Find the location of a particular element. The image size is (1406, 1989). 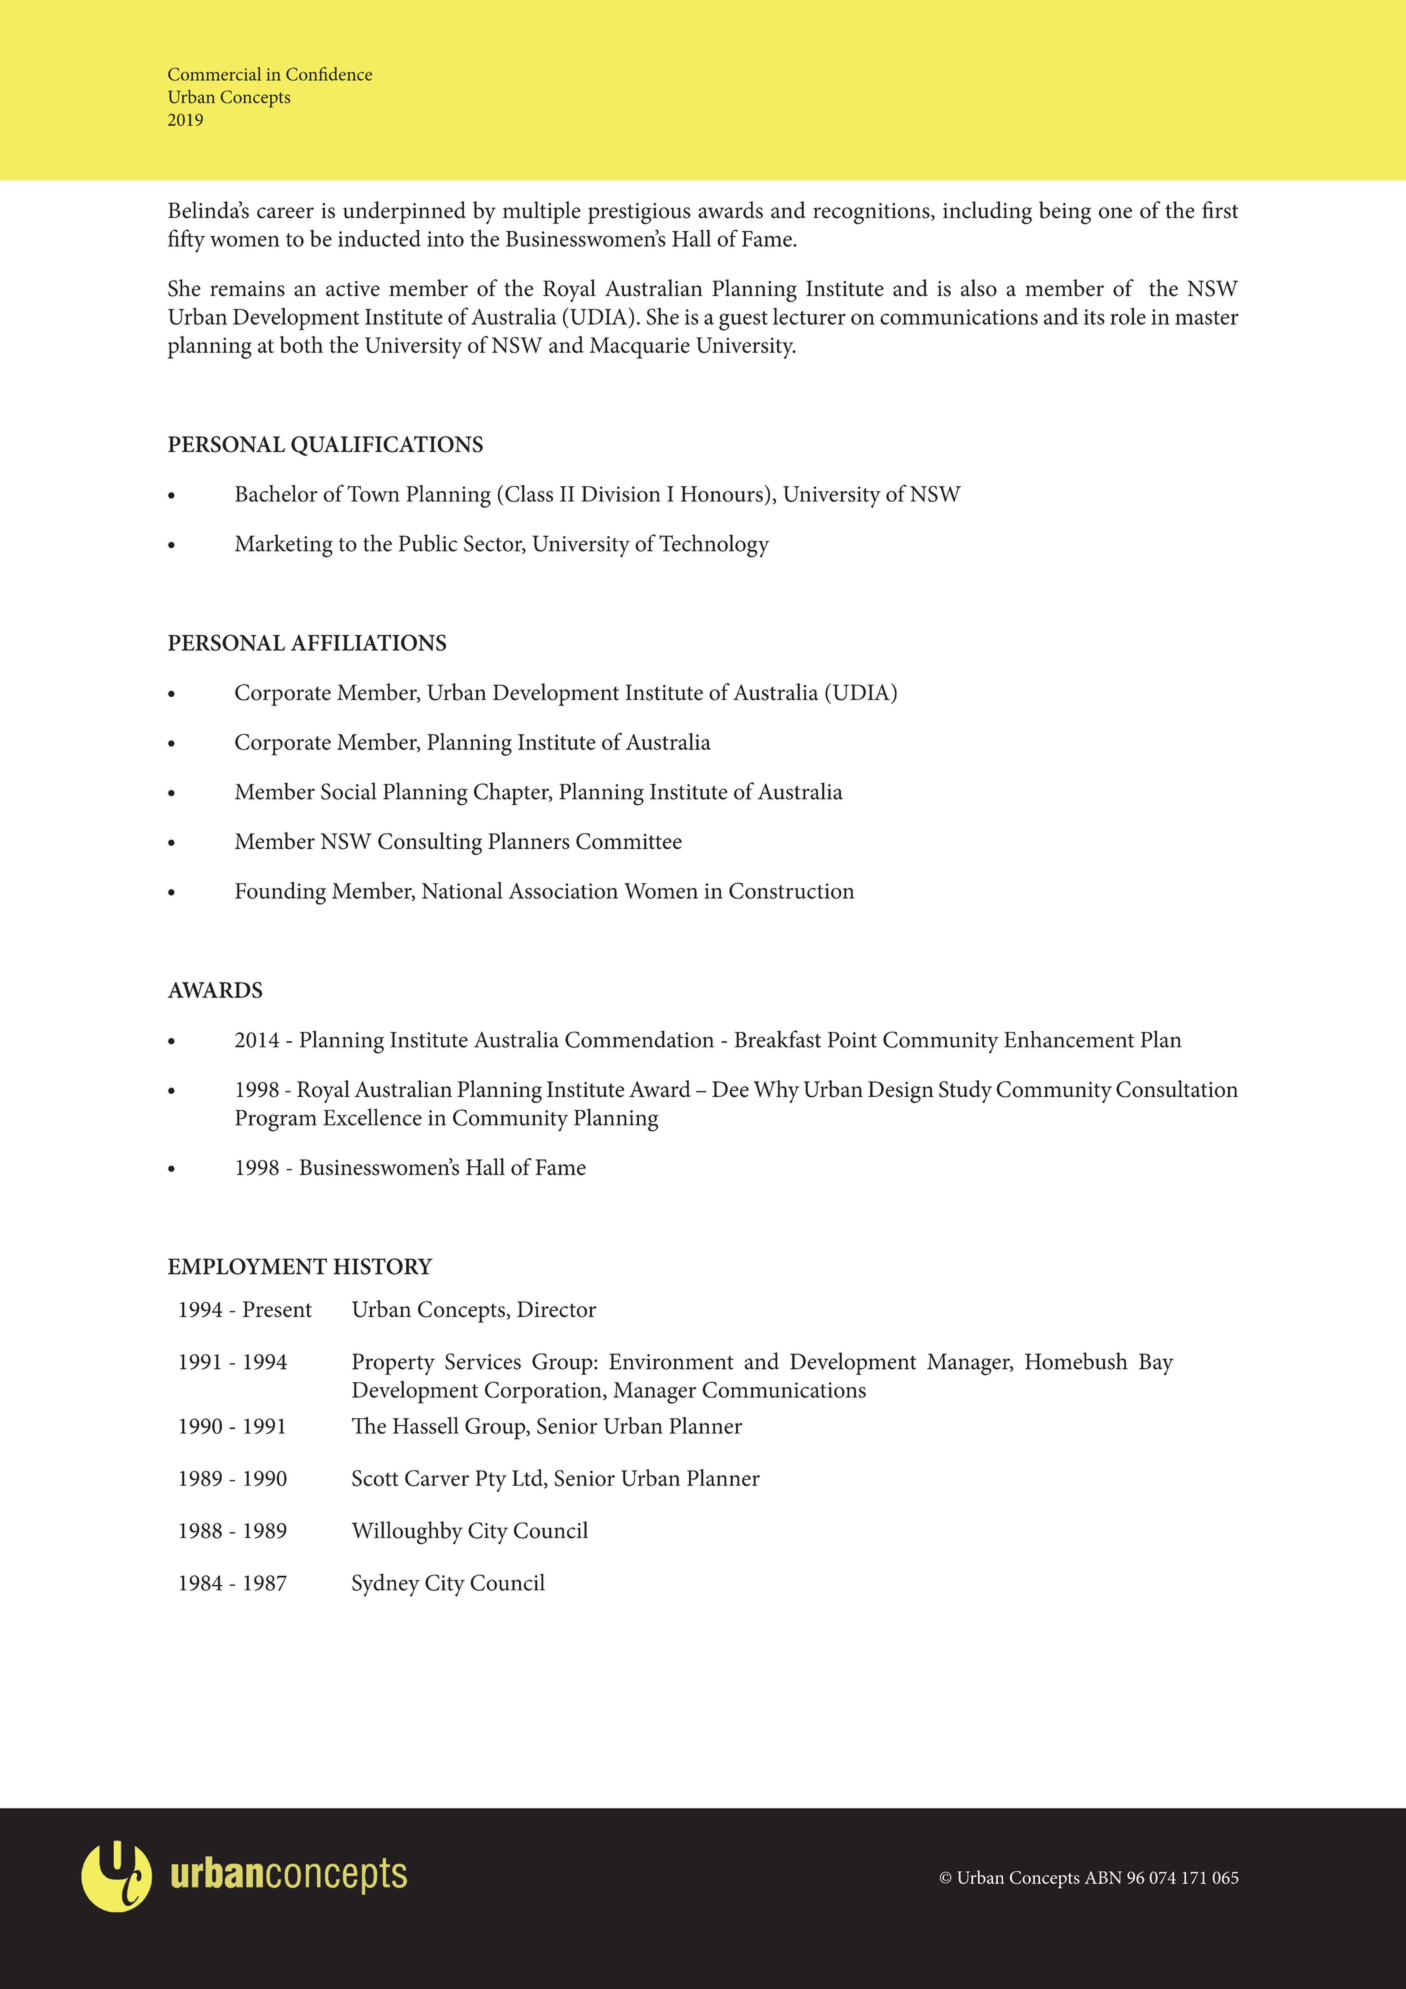

Bay is located at coordinates (1156, 1364).
